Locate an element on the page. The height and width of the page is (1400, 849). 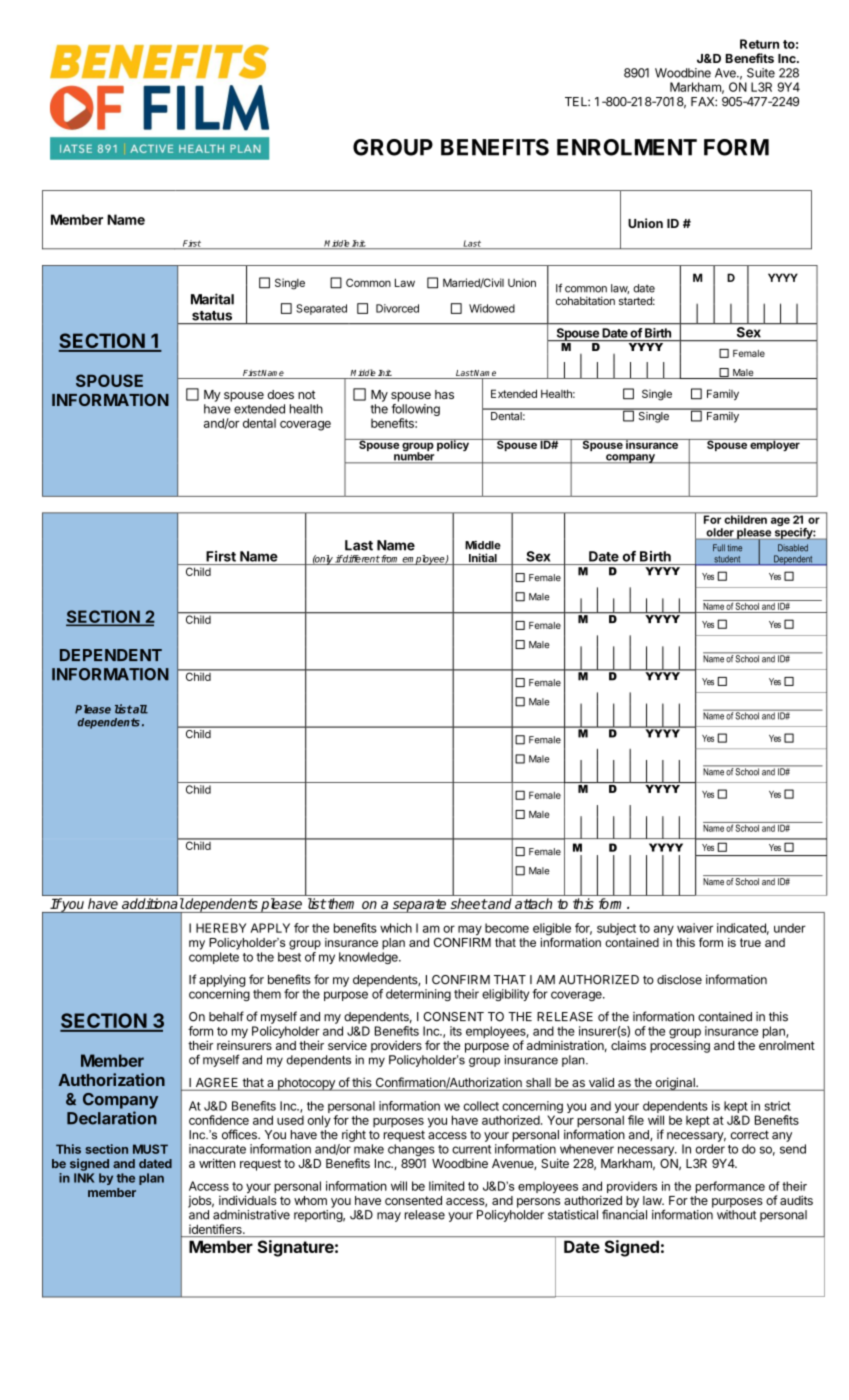
MUST is located at coordinates (150, 1149).
